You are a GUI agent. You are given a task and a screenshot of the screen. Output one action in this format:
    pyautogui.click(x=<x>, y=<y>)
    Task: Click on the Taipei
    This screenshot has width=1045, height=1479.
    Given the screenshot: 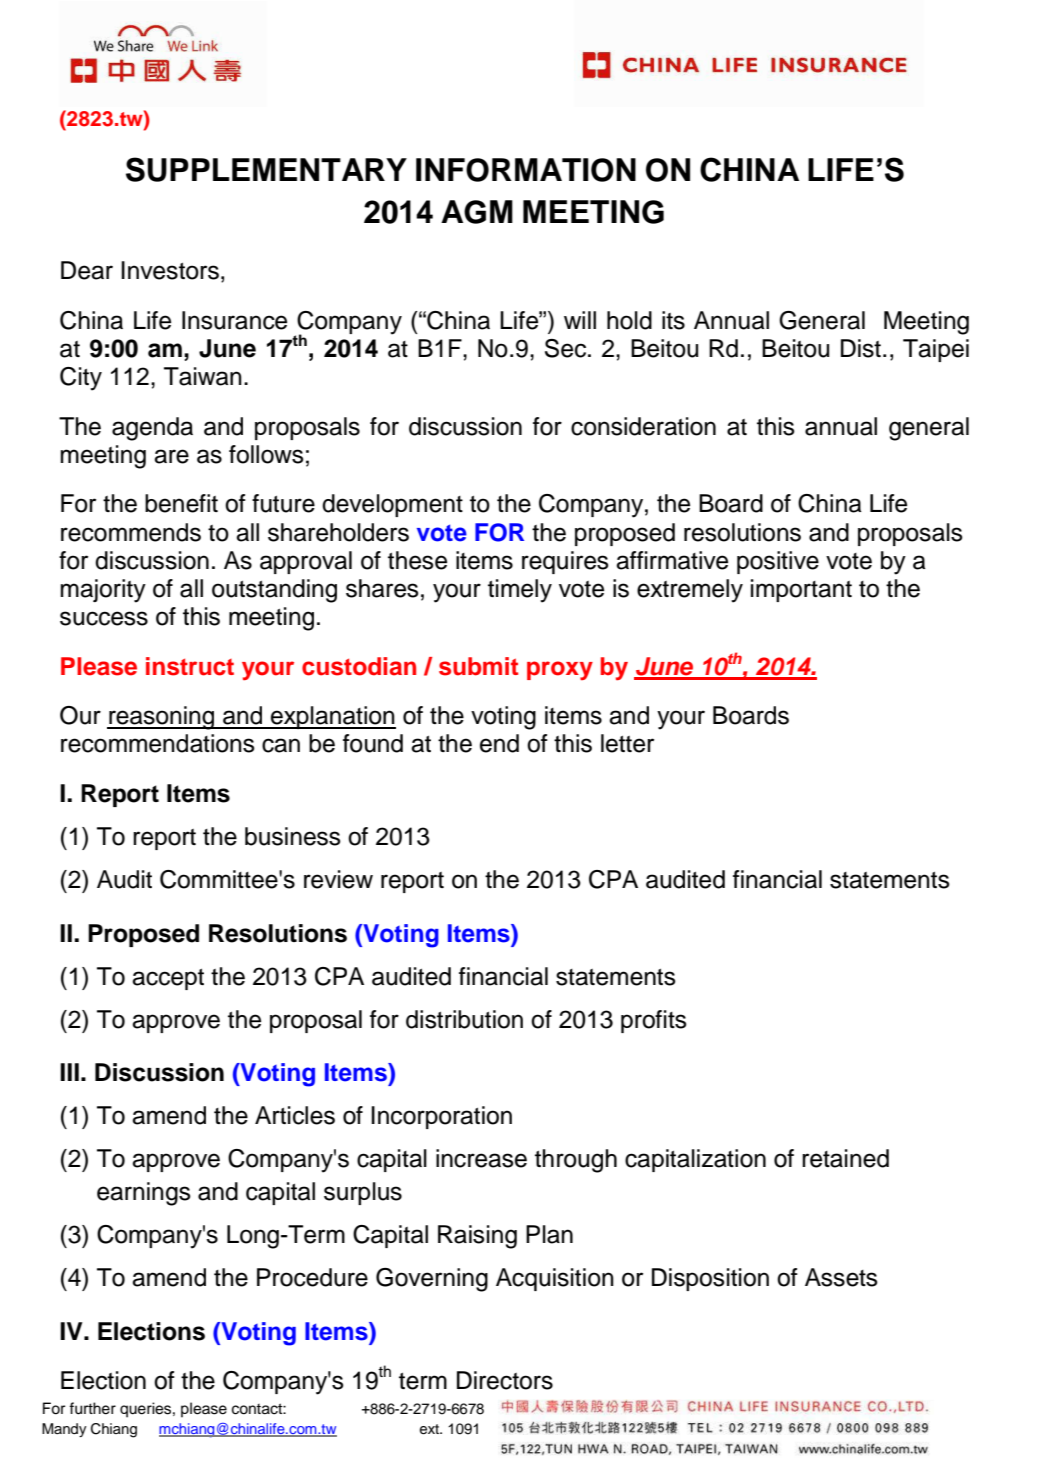 What is the action you would take?
    pyautogui.click(x=936, y=350)
